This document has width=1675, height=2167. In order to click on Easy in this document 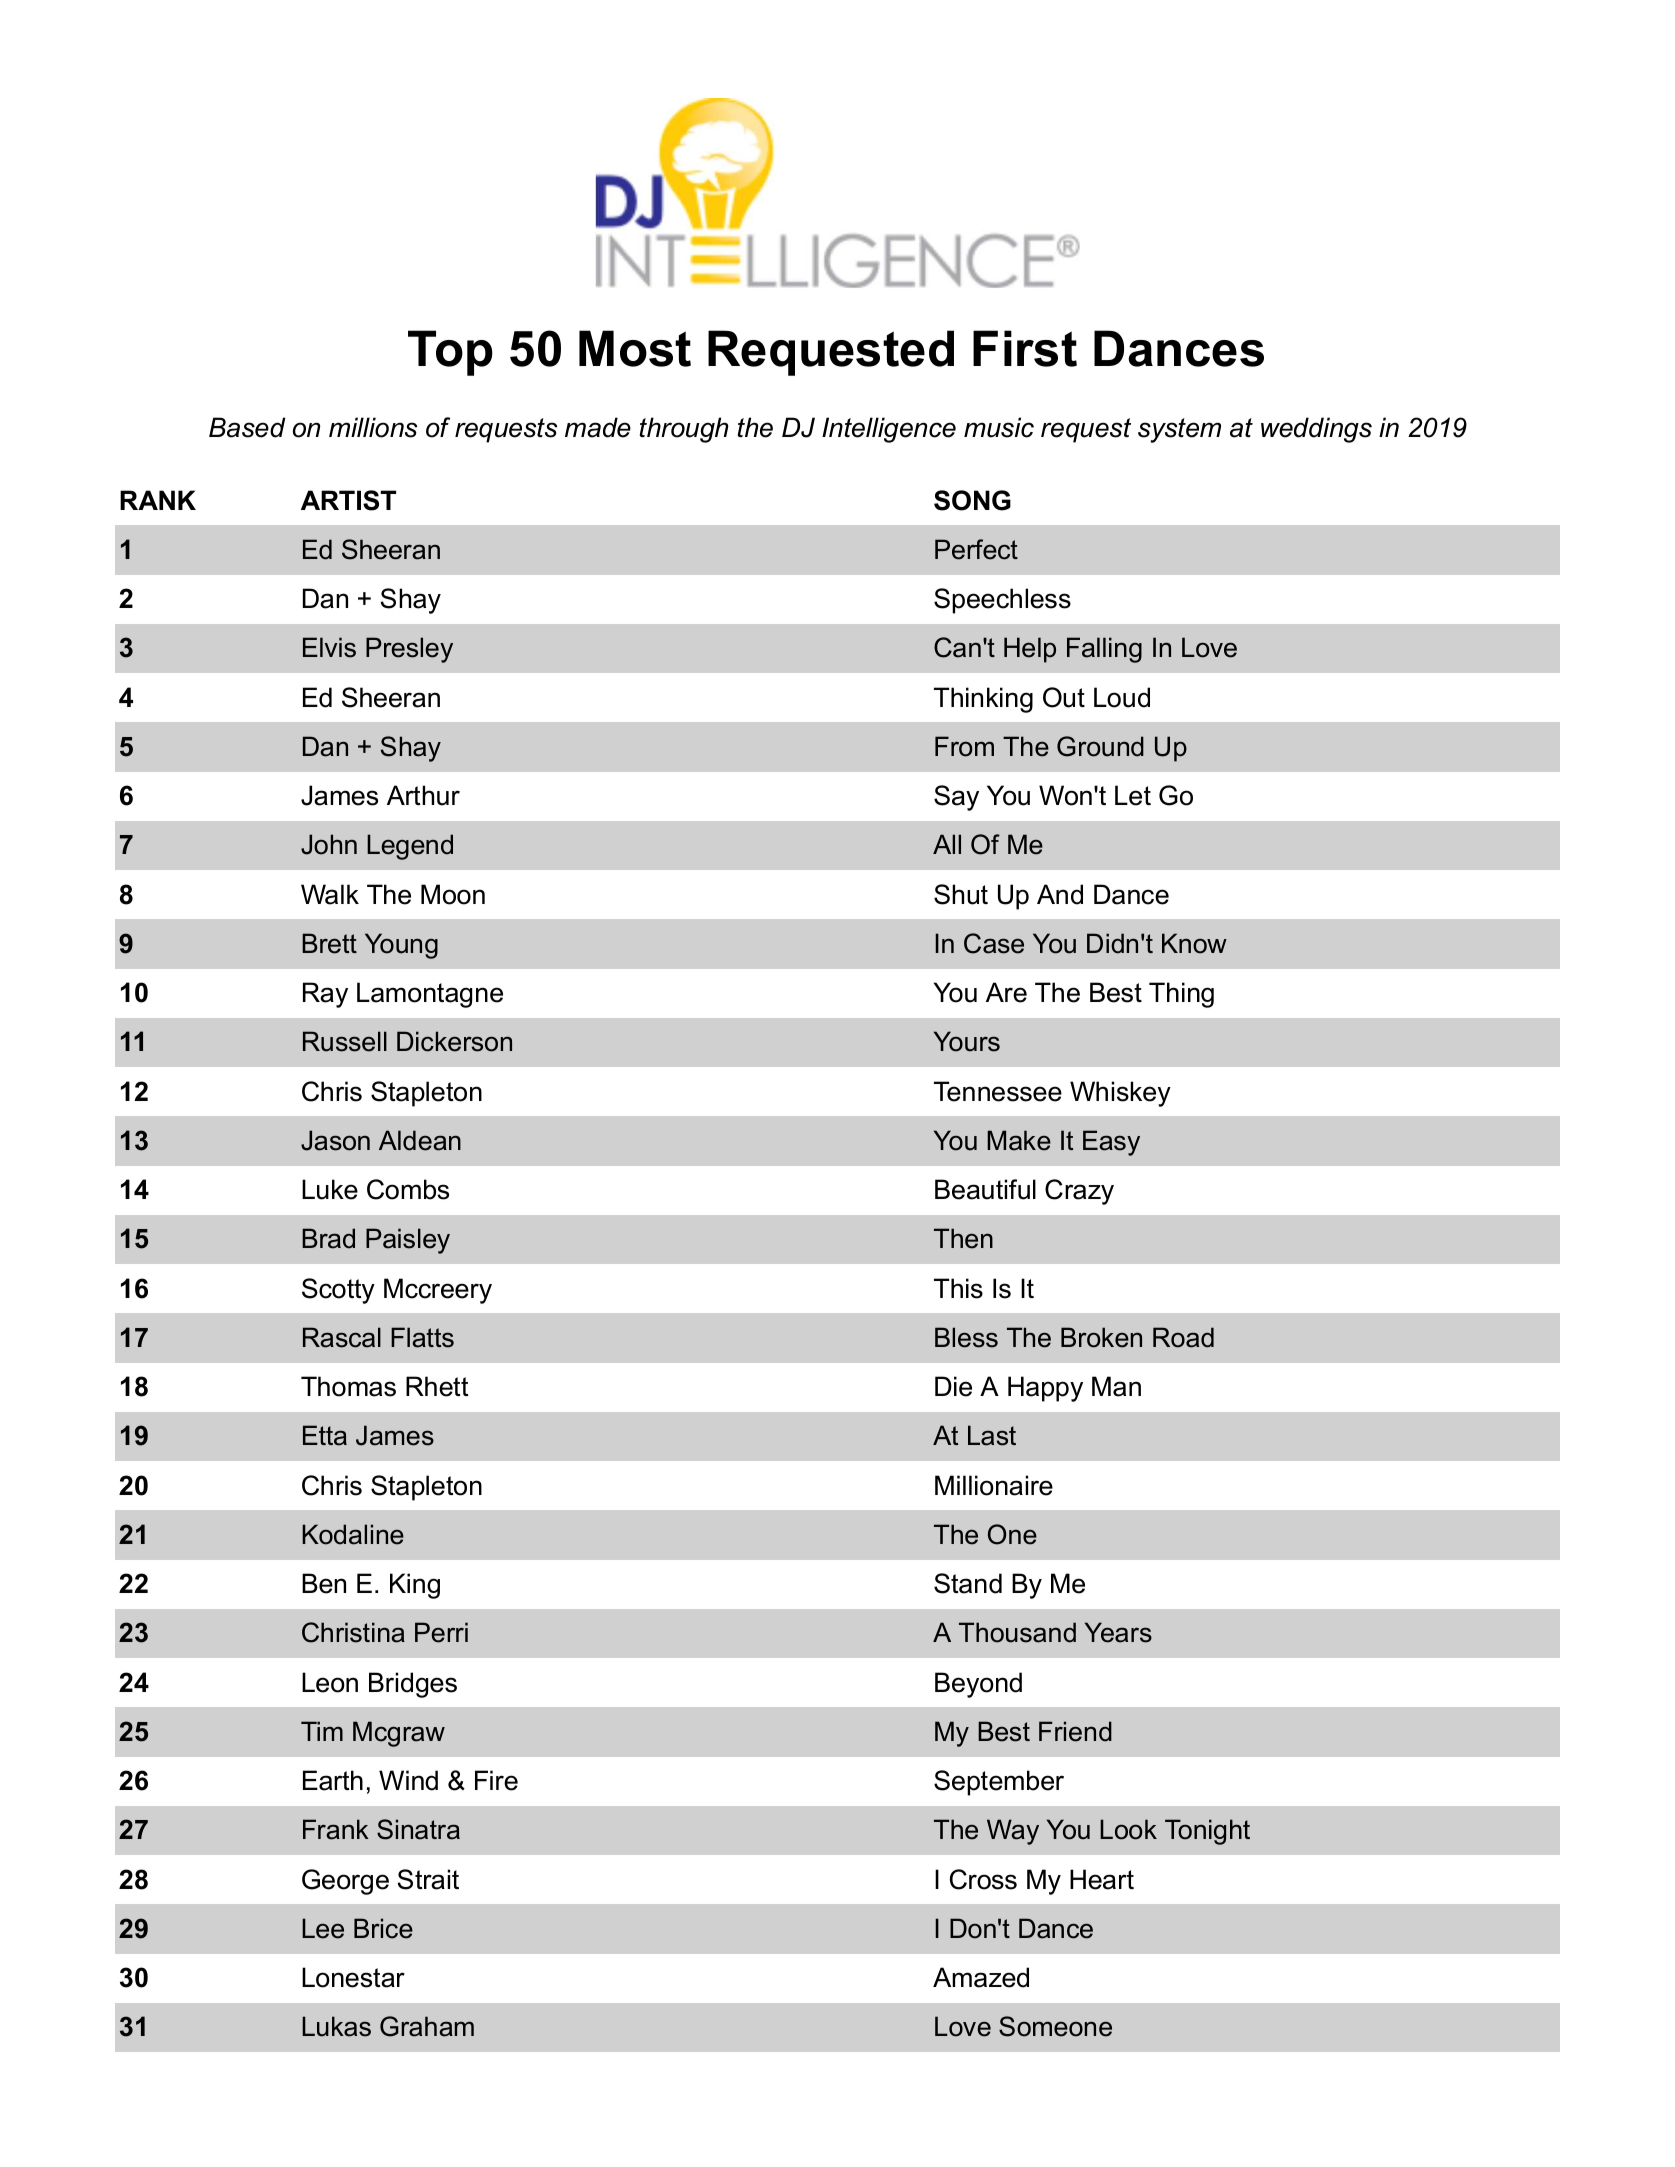, I will do `click(1111, 1143)`.
